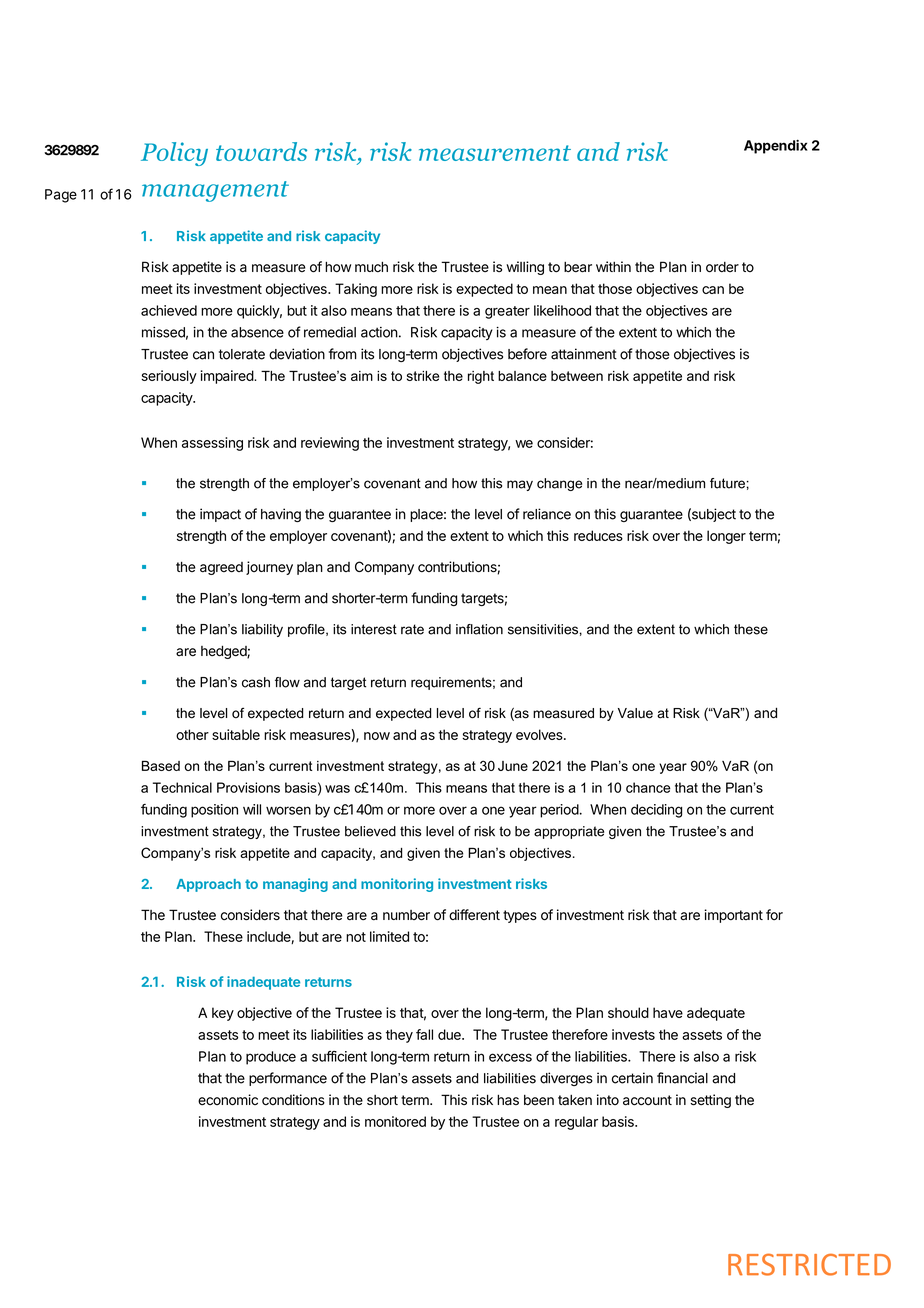 The height and width of the image is (1308, 924). I want to click on monitored, so click(395, 1121).
